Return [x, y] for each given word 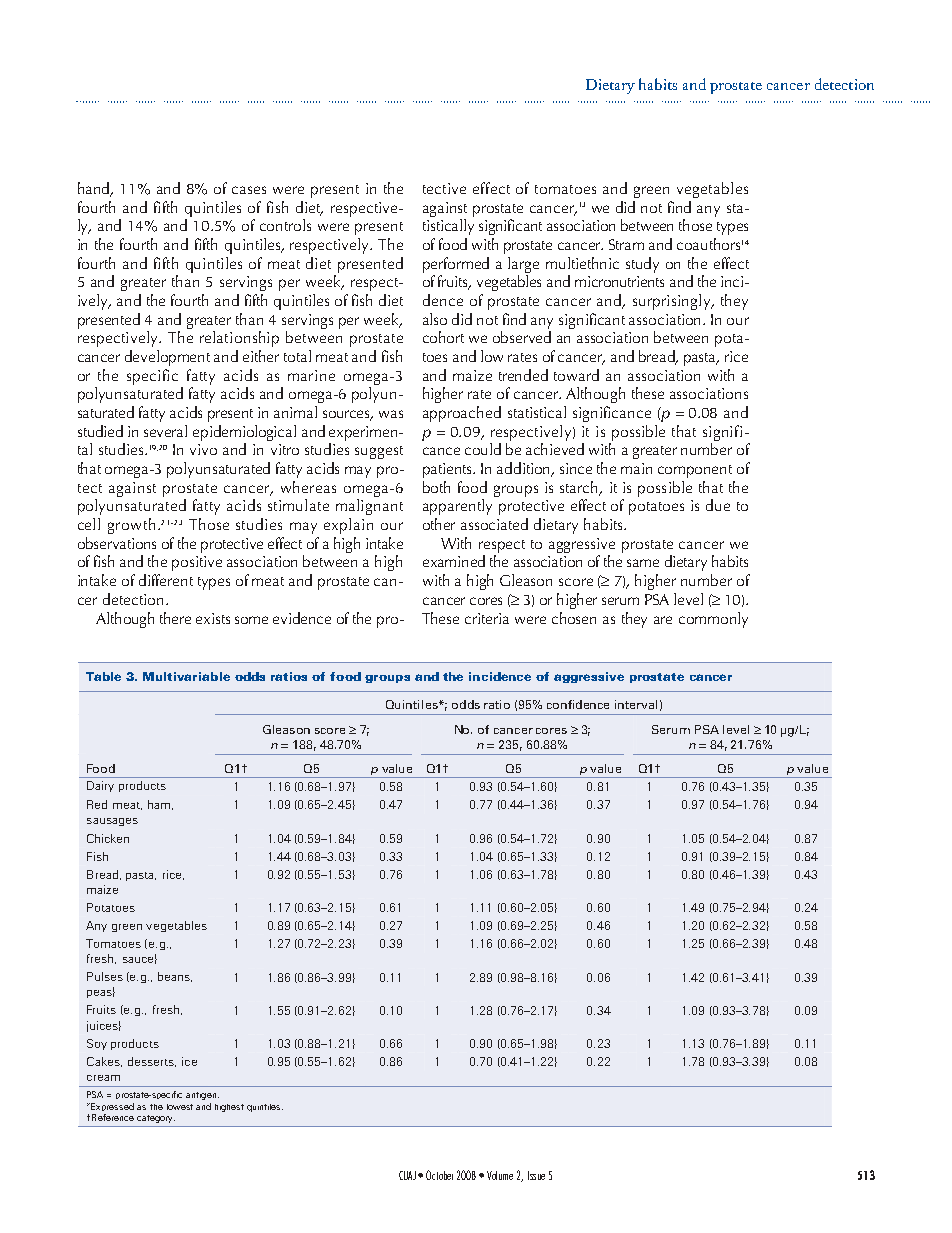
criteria [487, 618]
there [175, 618]
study [642, 265]
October [439, 1175]
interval [636, 704]
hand [95, 189]
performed [456, 265]
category [156, 1119]
